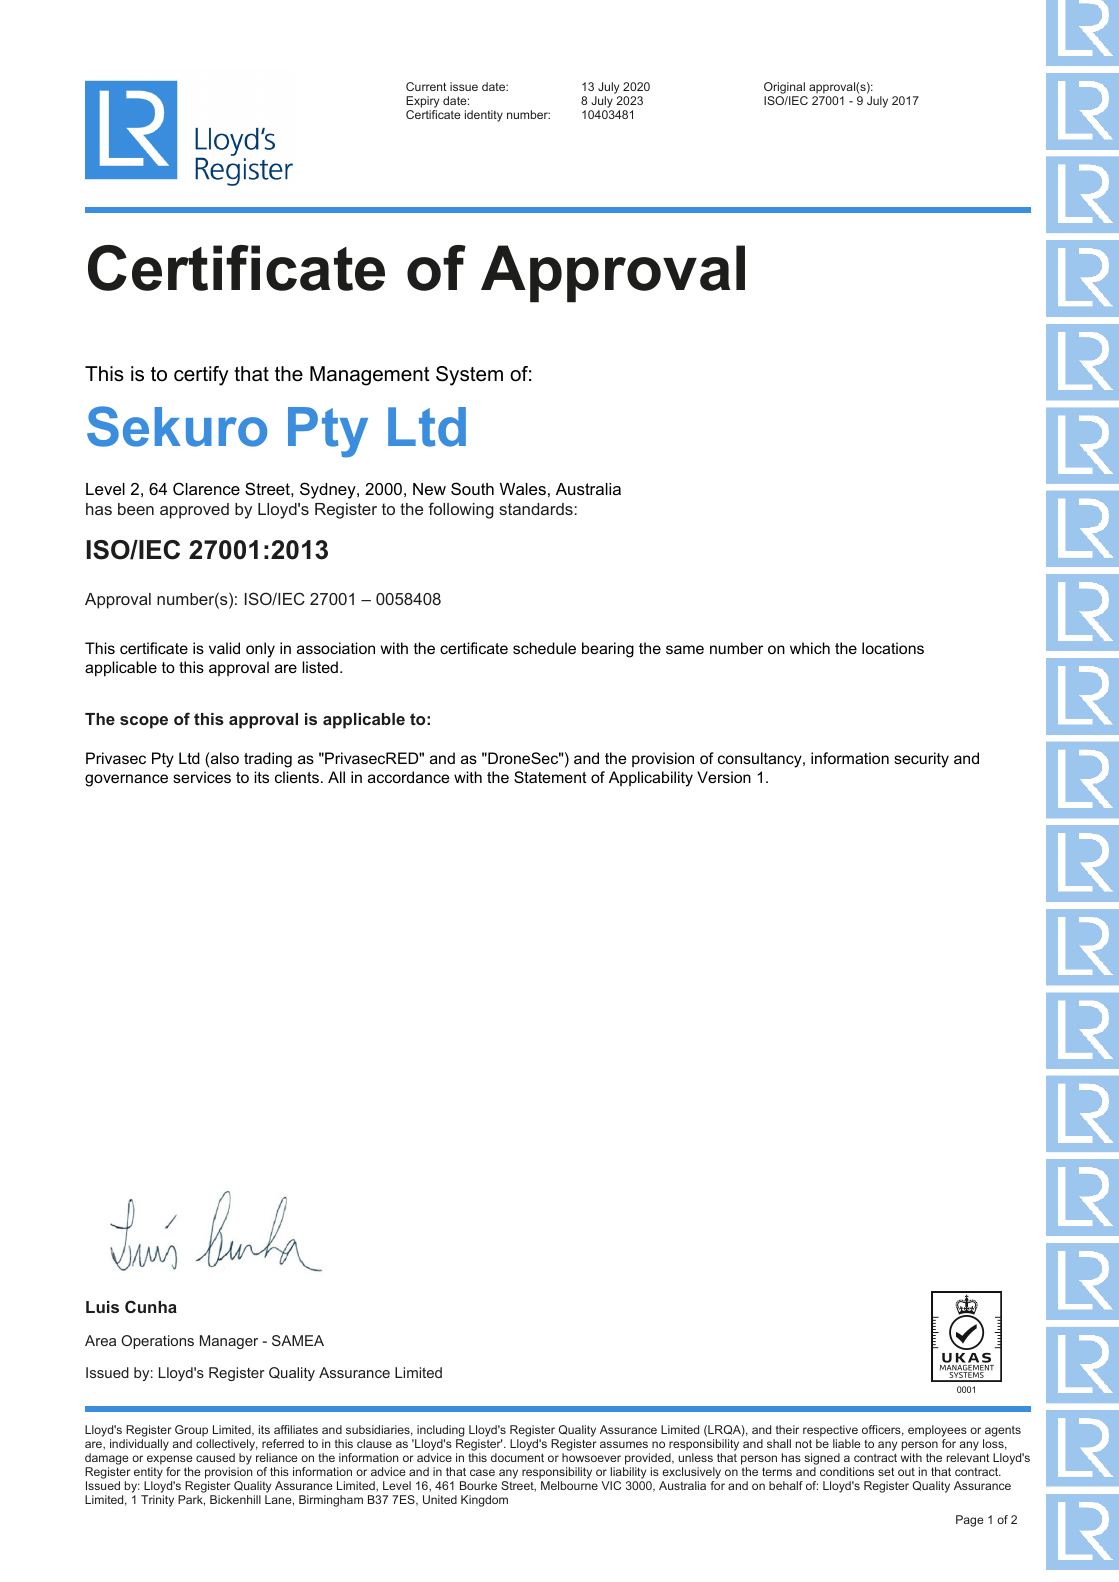 The width and height of the image is (1119, 1582). I want to click on Original, so click(785, 89).
